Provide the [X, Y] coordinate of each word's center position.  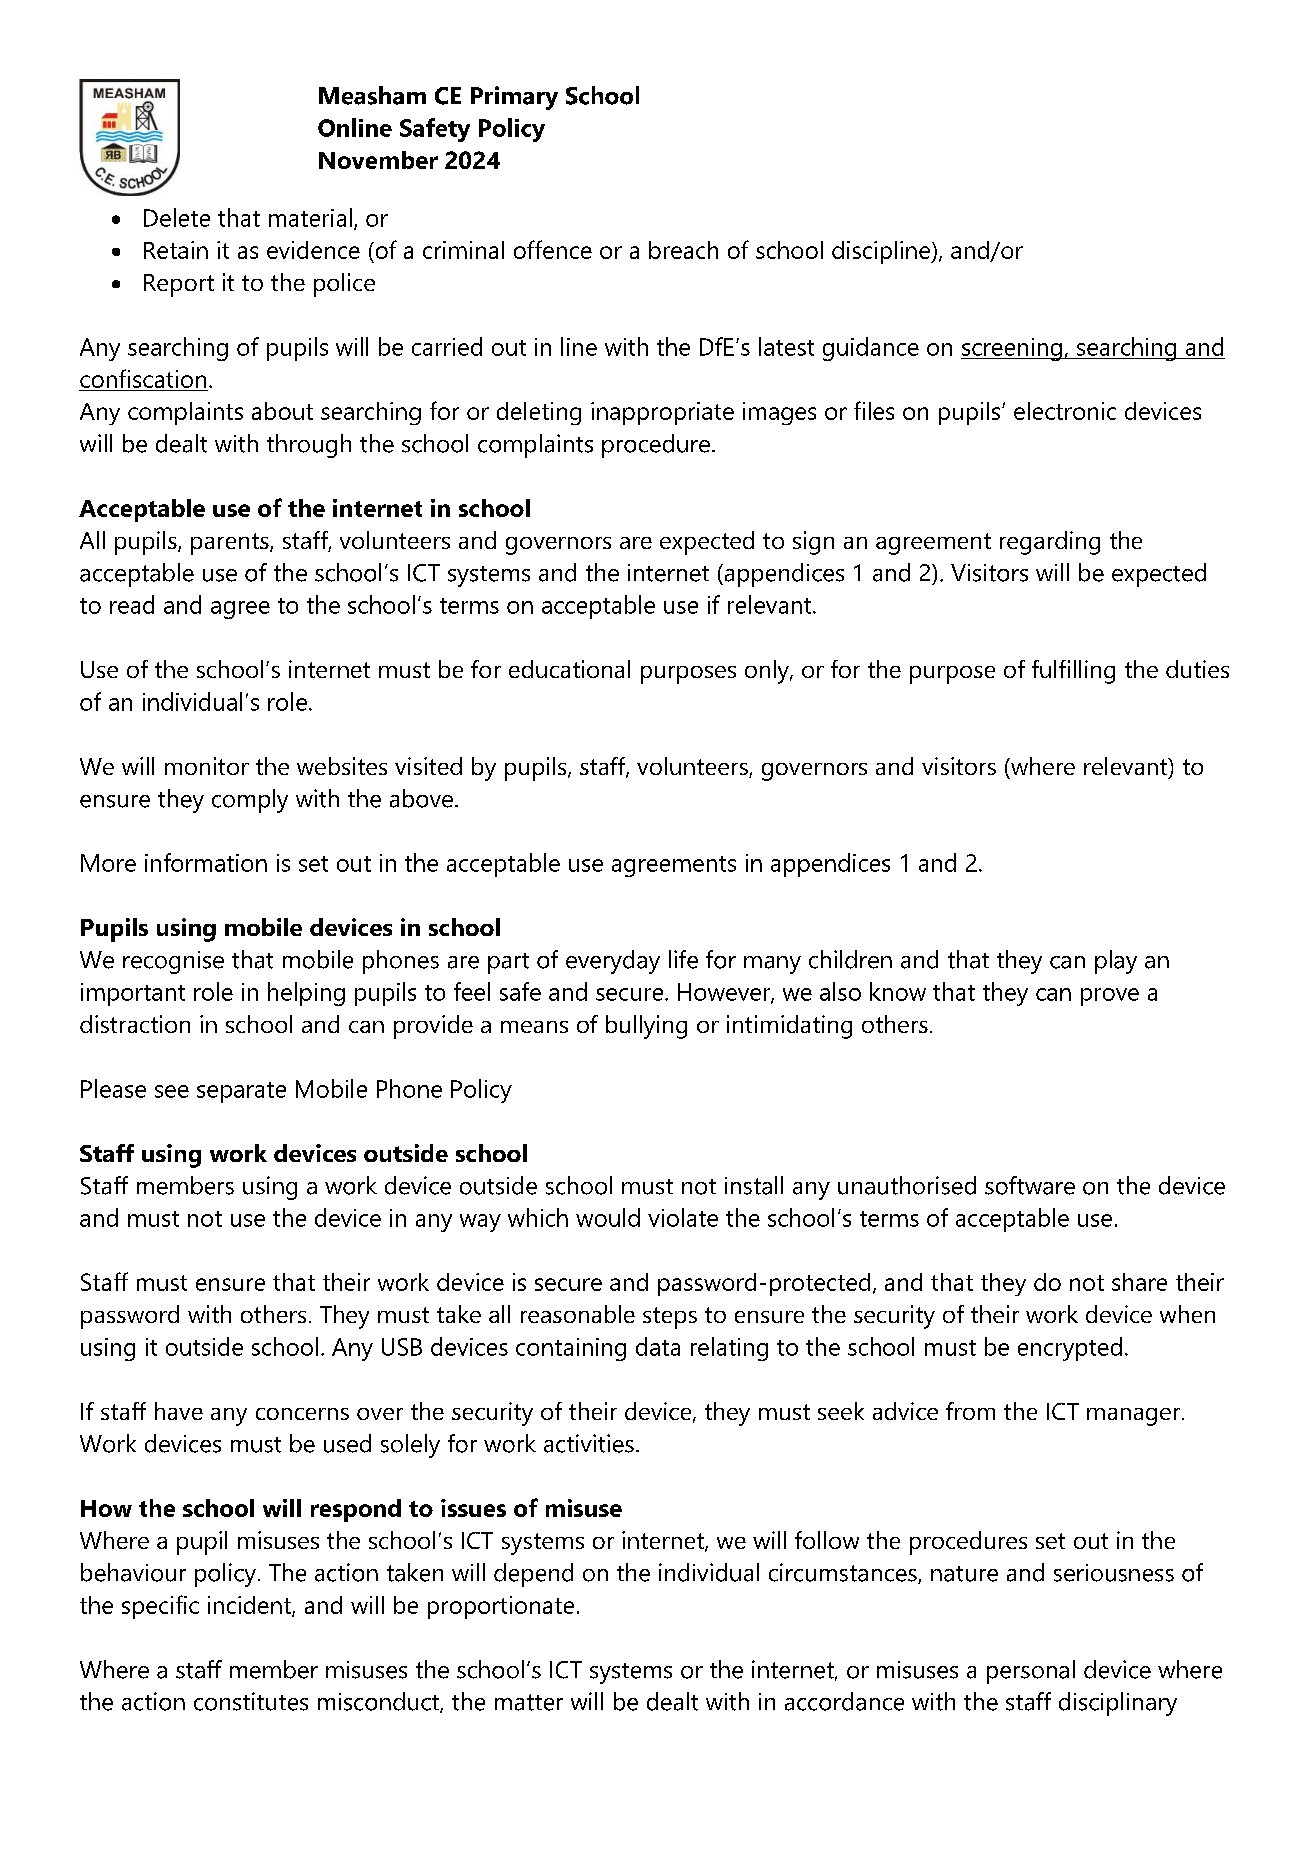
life [683, 959]
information [206, 862]
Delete [177, 217]
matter [529, 1702]
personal [1031, 1672]
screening [1012, 349]
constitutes [251, 1701]
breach [683, 250]
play [1116, 962]
